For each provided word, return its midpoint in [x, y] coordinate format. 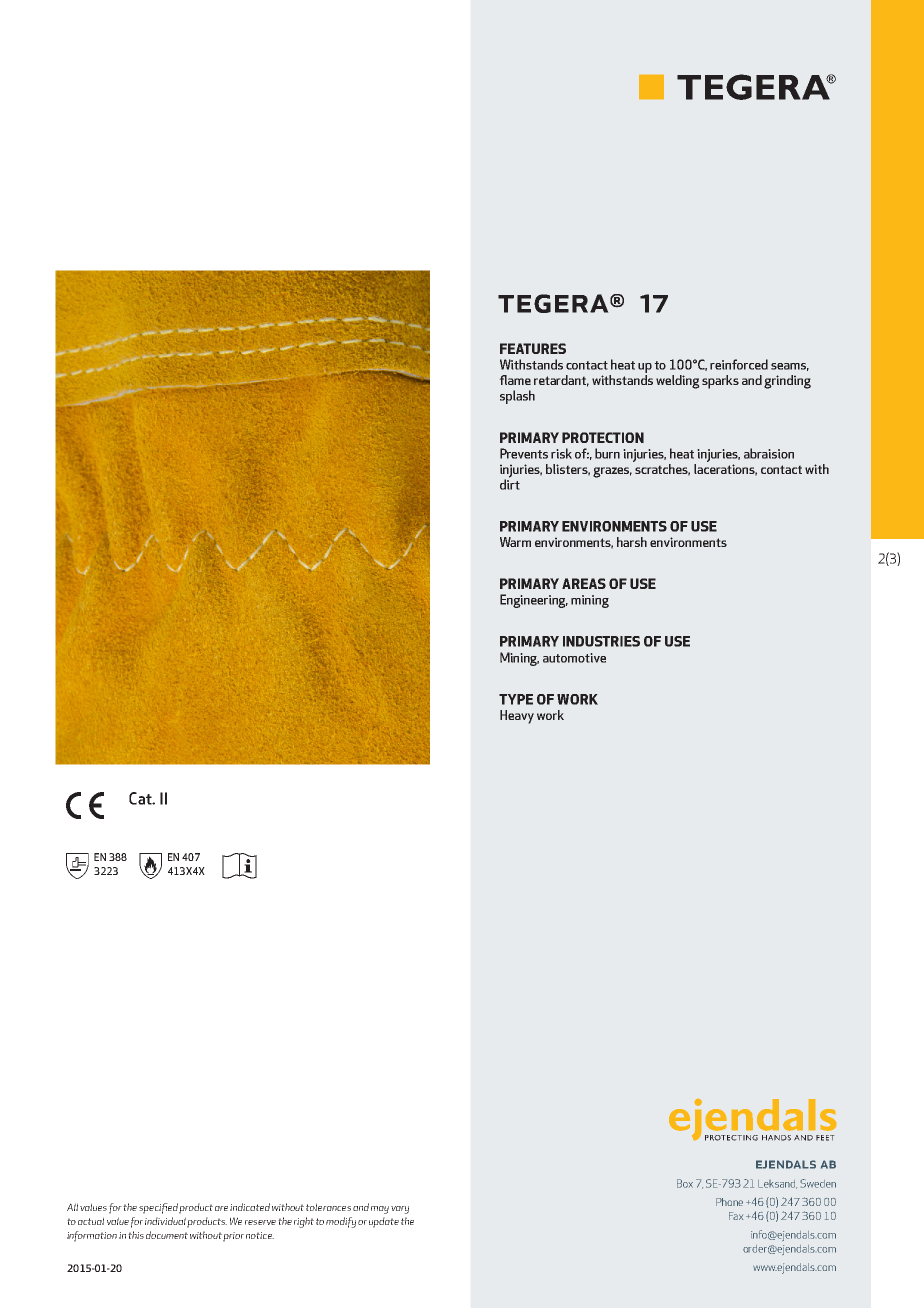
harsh [632, 542]
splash [517, 397]
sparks [720, 382]
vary [400, 1210]
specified [158, 1208]
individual [165, 1221]
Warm [515, 542]
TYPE [516, 699]
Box [685, 1183]
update [384, 1222]
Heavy [517, 717]
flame [515, 380]
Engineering [534, 601]
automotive [574, 658]
